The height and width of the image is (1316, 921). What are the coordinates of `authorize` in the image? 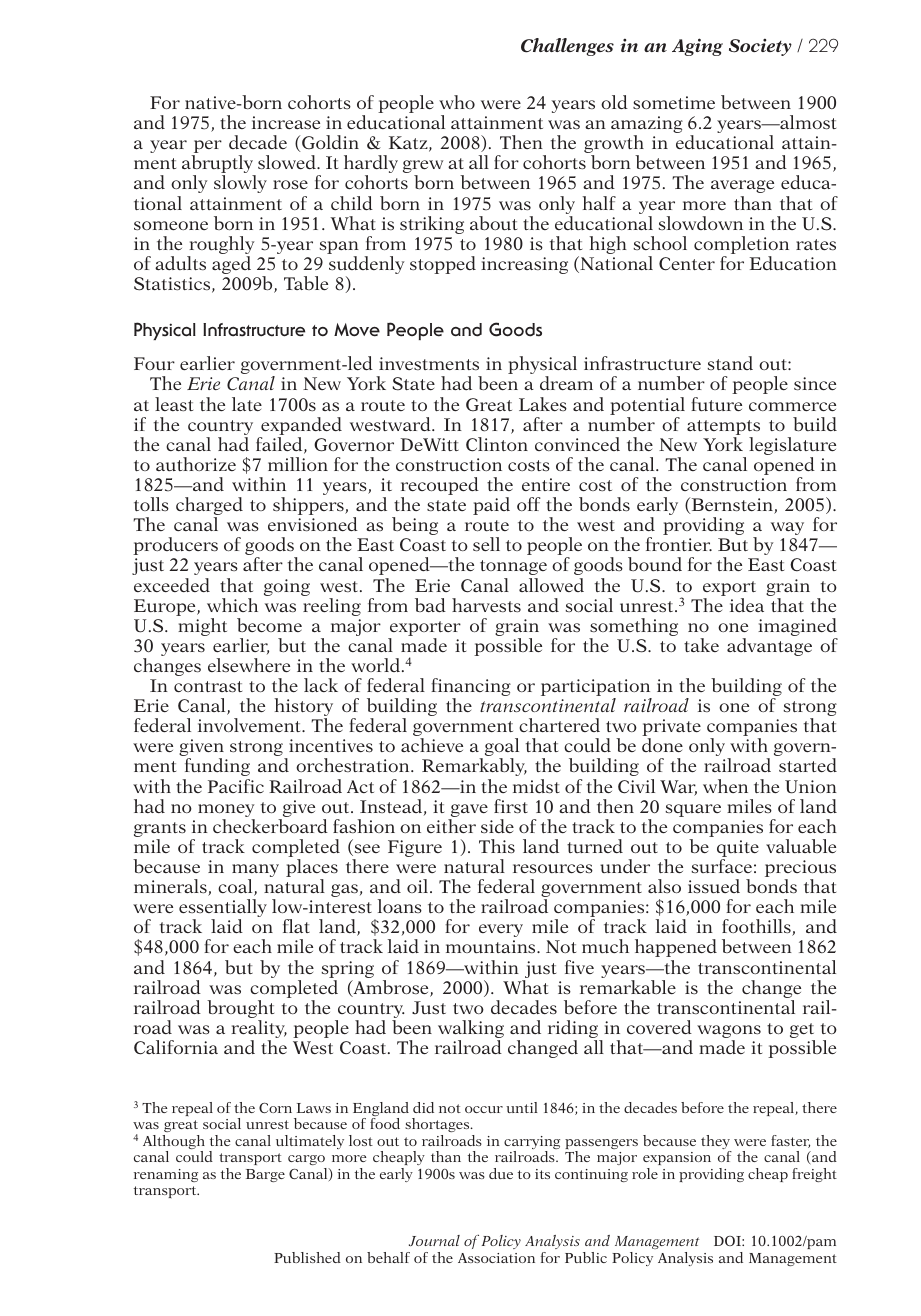 It's located at (196, 464).
